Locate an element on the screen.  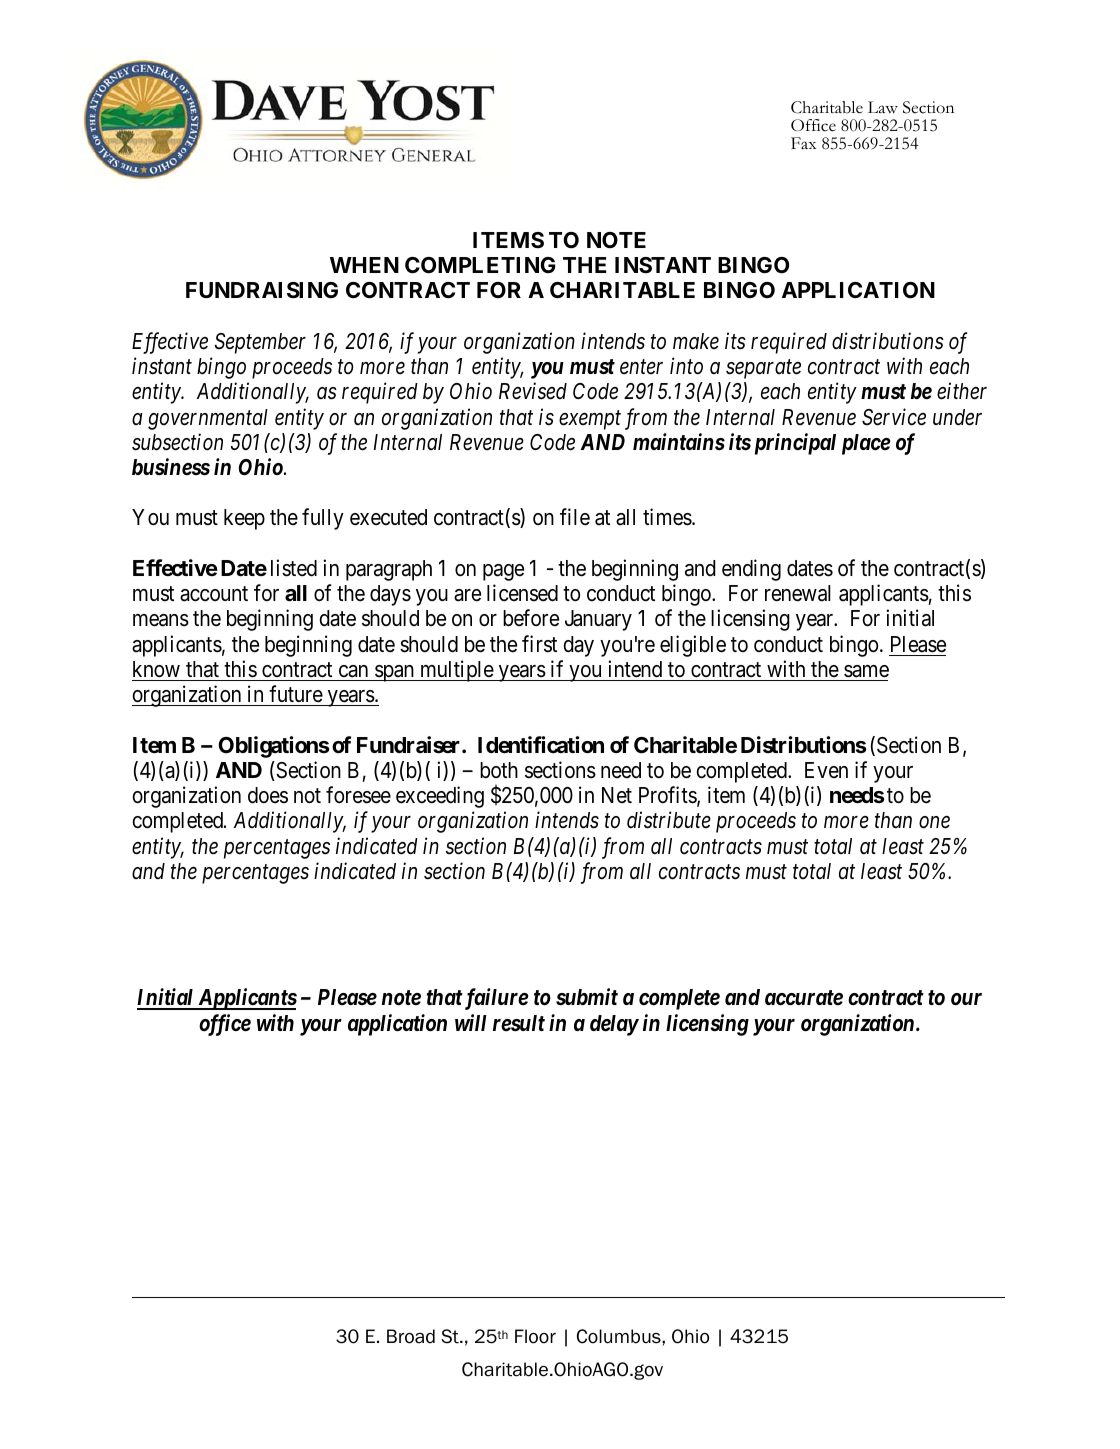
submit is located at coordinates (587, 997).
